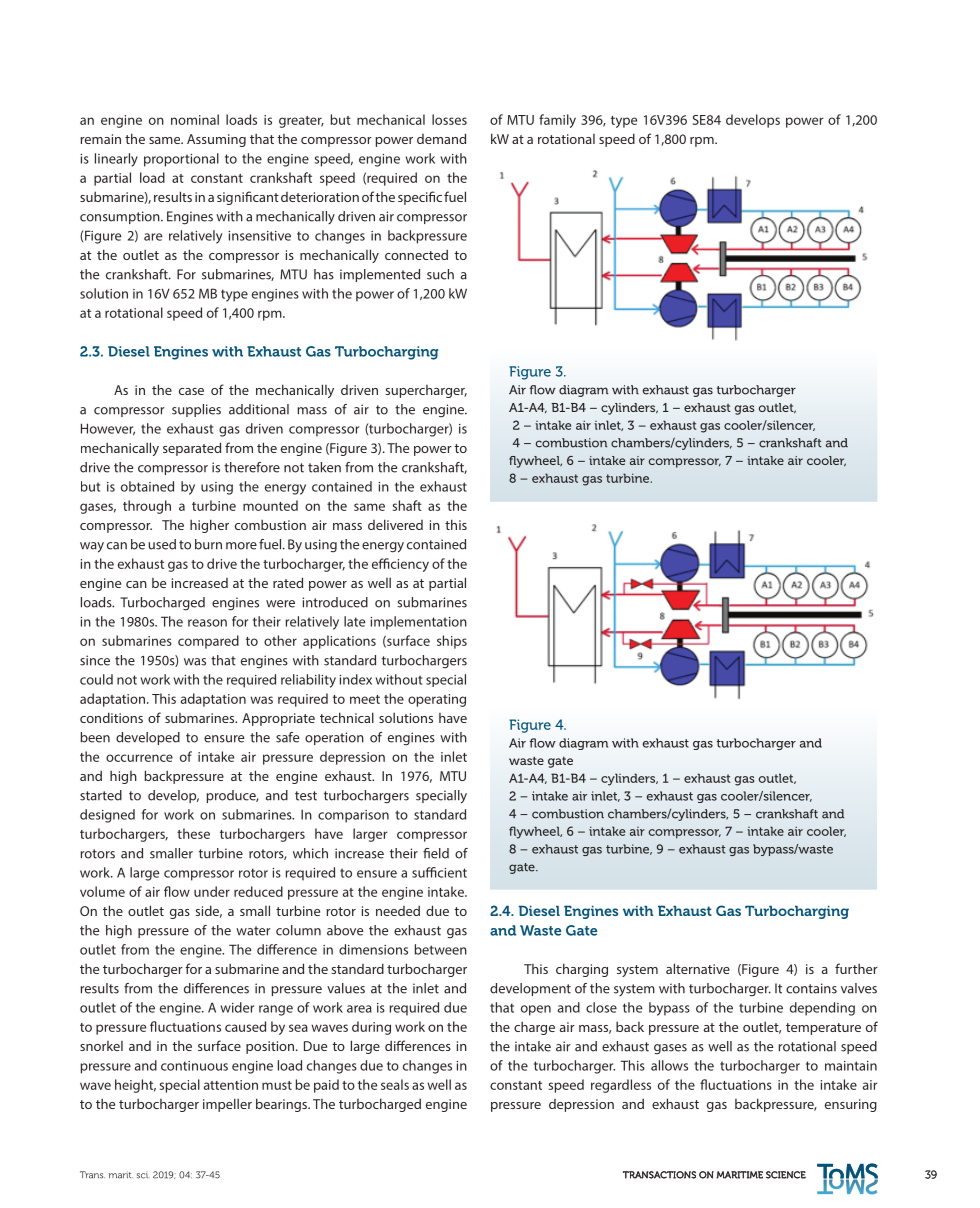 Image resolution: width=980 pixels, height=1208 pixels. Describe the element at coordinates (418, 623) in the page. I see `implementation` at that location.
